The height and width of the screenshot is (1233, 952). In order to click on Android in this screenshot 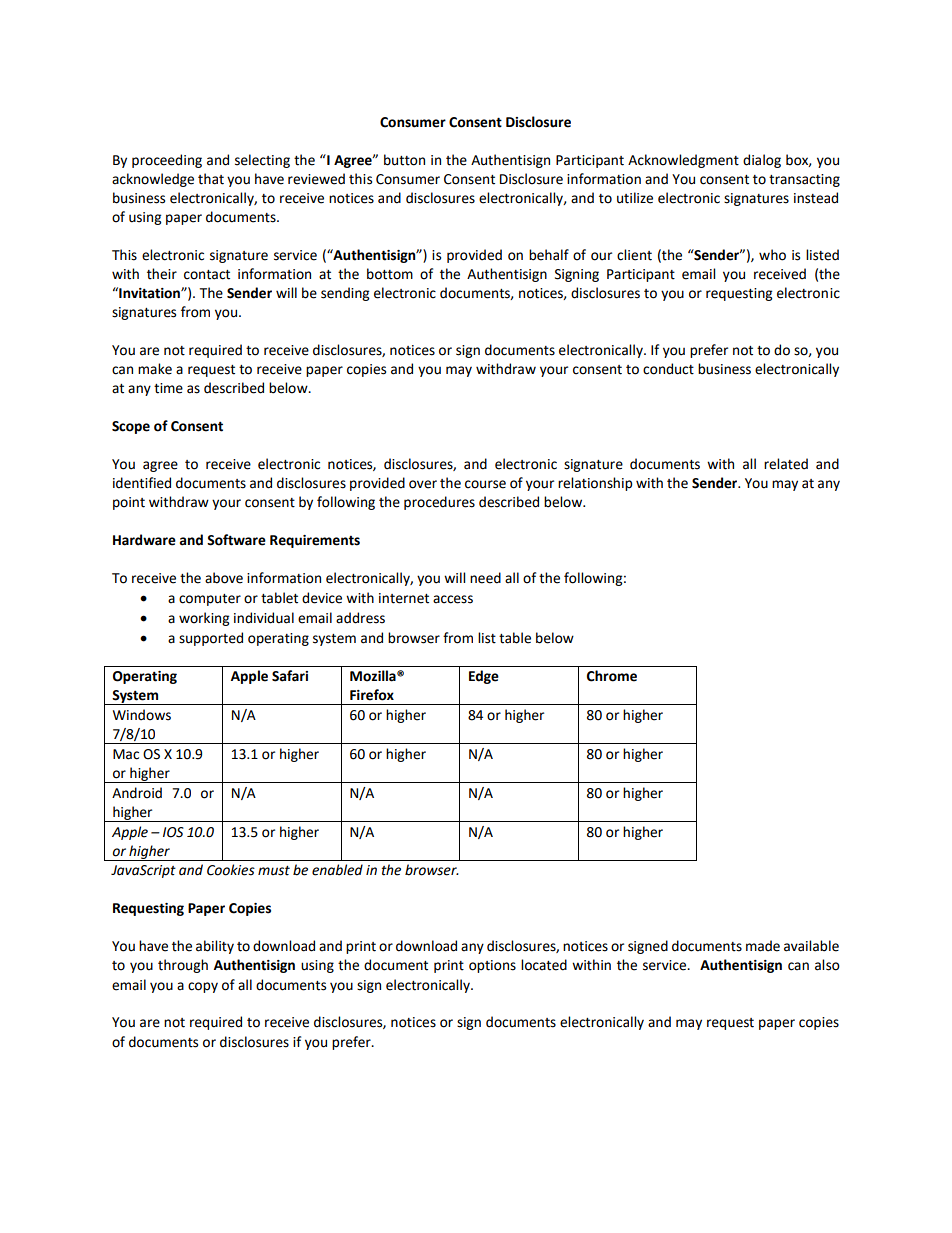, I will do `click(137, 793)`.
